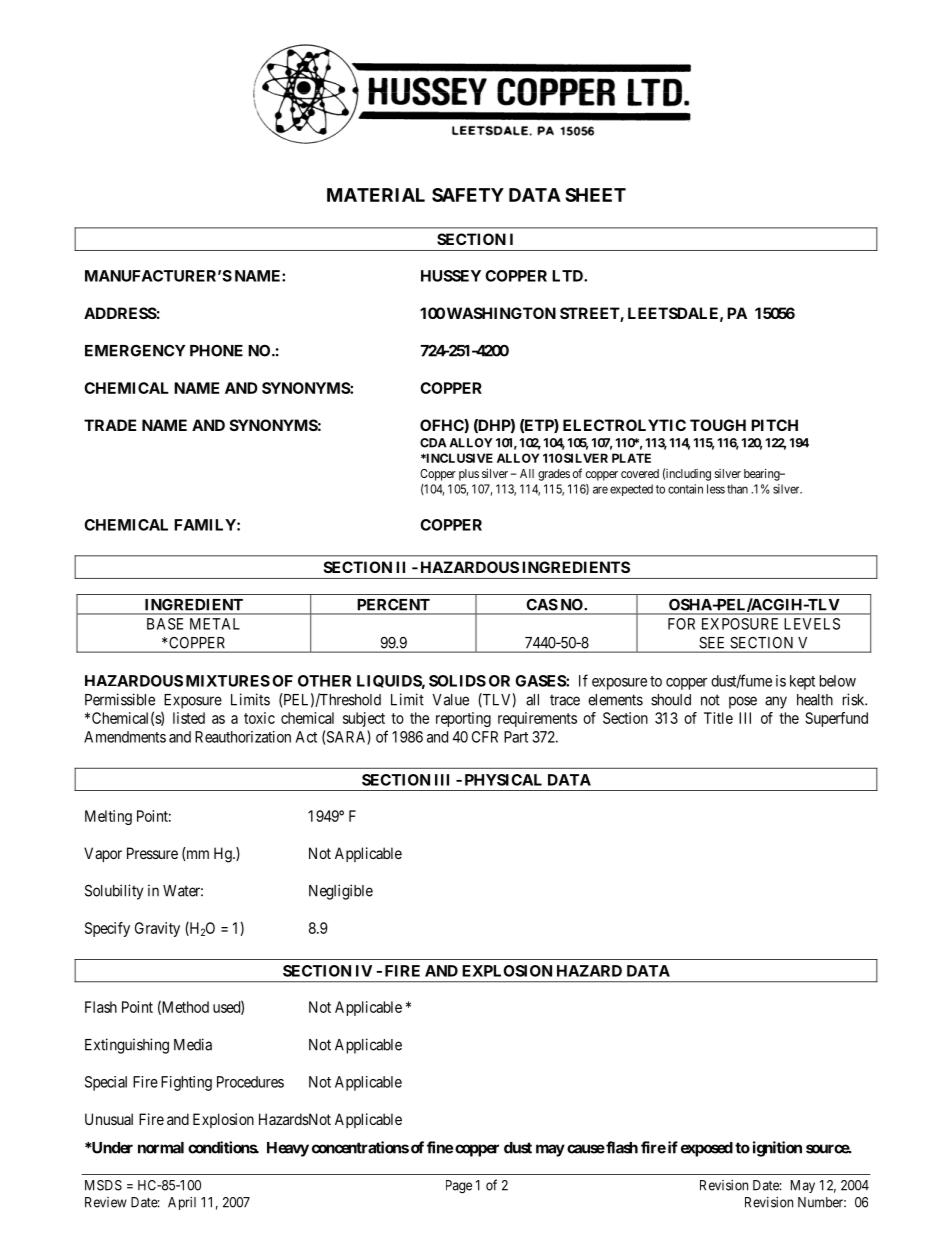  What do you see at coordinates (503, 780) in the screenshot?
I see `PHYSICAL` at bounding box center [503, 780].
